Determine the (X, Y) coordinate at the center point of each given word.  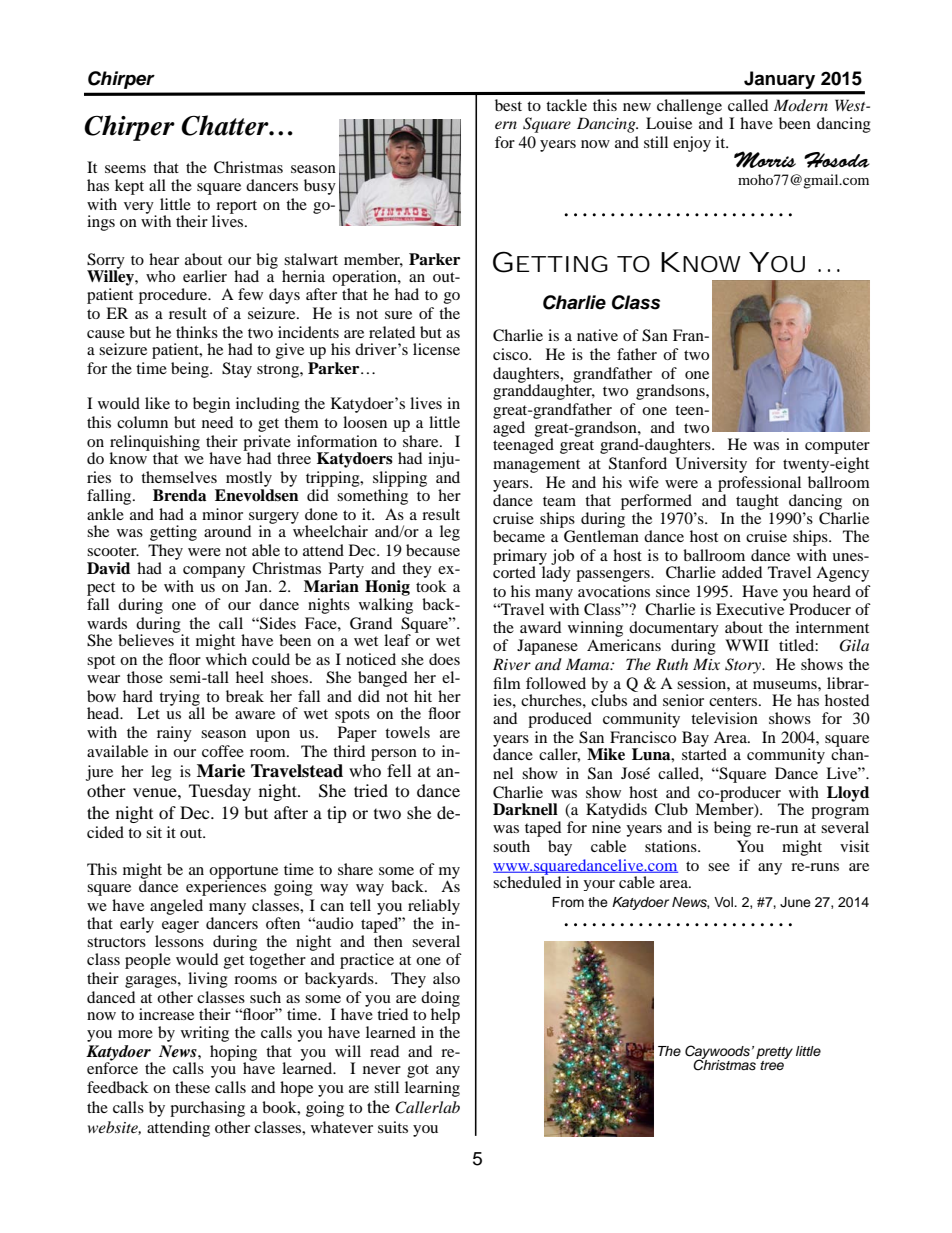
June (795, 902)
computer (837, 447)
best (508, 105)
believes (147, 639)
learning (432, 1089)
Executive (750, 609)
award (540, 627)
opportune (243, 873)
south (511, 846)
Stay (237, 370)
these (192, 1087)
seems (125, 169)
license (436, 349)
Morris (765, 159)
